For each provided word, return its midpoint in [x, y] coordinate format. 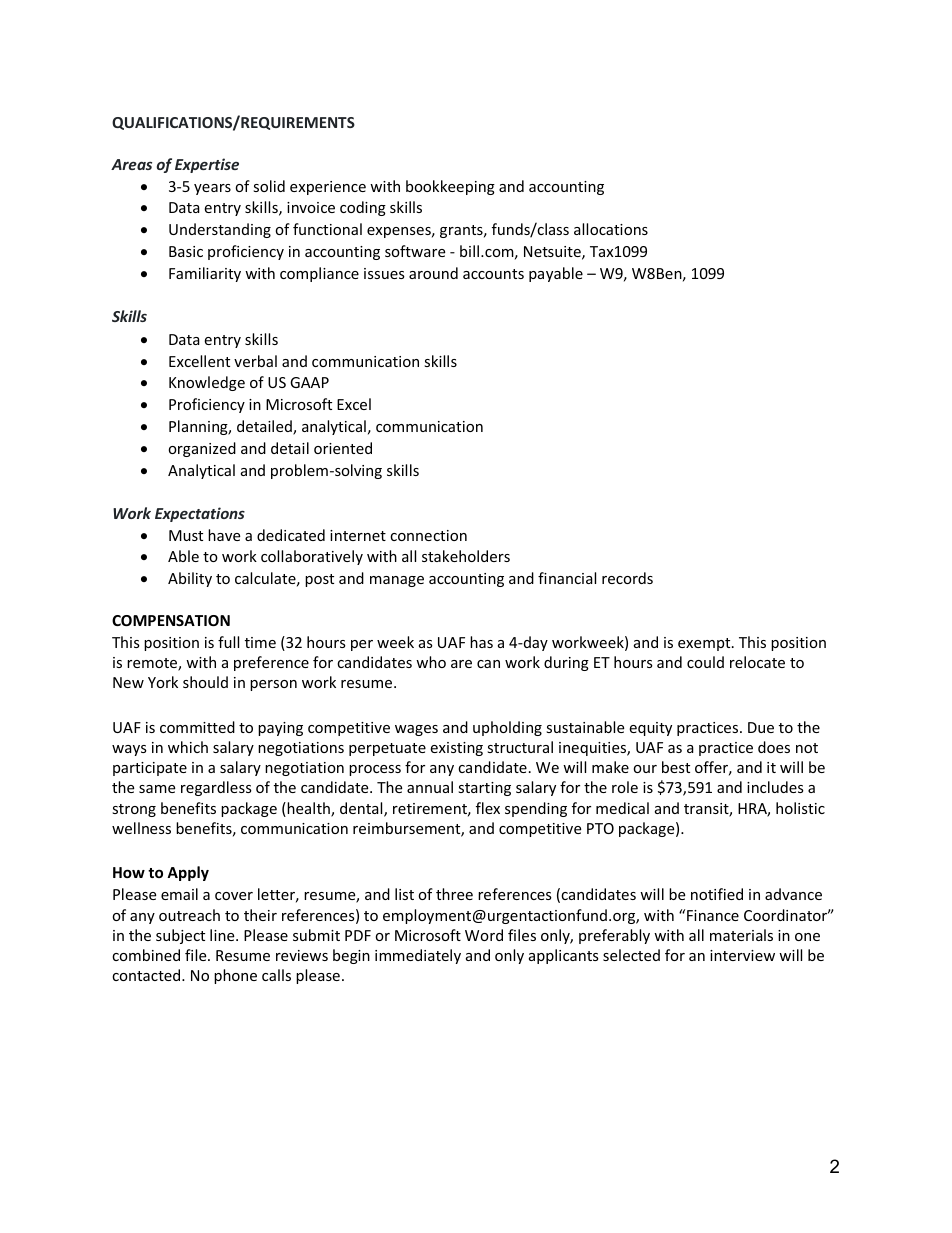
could [705, 662]
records [627, 578]
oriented [343, 448]
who [431, 662]
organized [202, 449]
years [212, 189]
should [205, 682]
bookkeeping [450, 187]
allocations [611, 229]
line [223, 935]
